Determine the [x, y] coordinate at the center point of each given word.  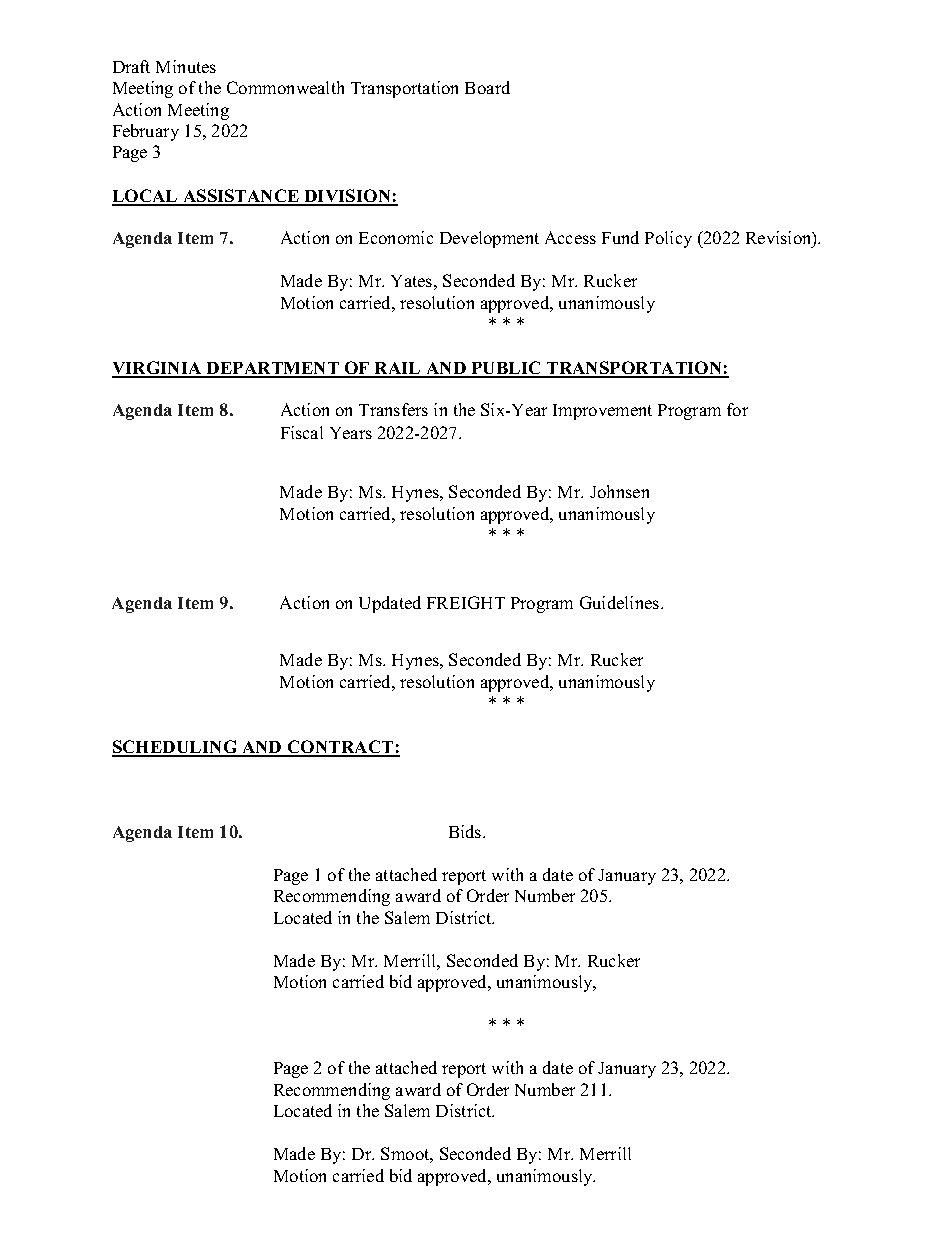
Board [487, 87]
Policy [668, 239]
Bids [466, 831]
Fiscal [302, 432]
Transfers [393, 409]
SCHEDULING [176, 748]
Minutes [186, 66]
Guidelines [621, 602]
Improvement [602, 412]
